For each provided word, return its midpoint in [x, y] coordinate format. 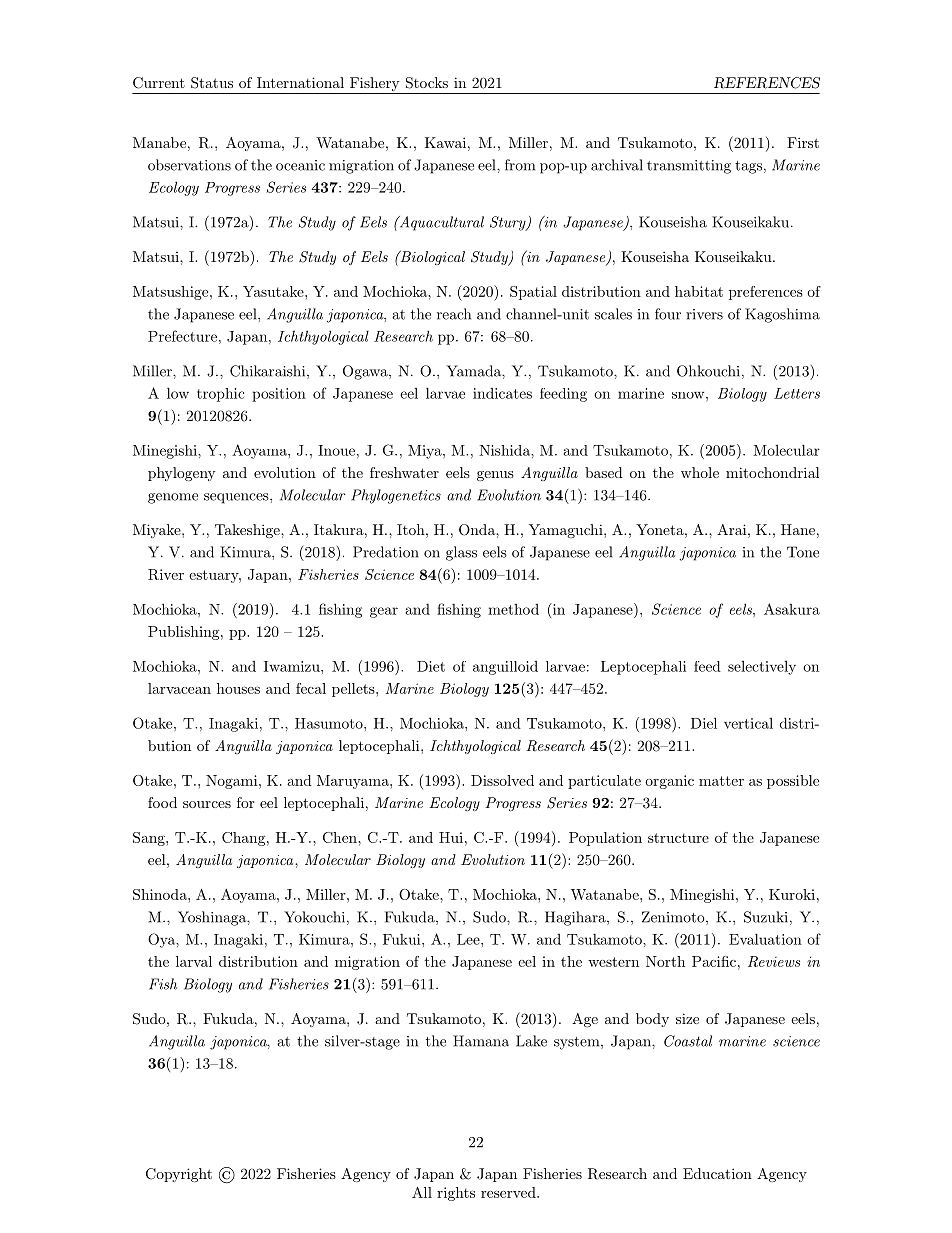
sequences [237, 498]
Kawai [445, 142]
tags [748, 167]
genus [495, 476]
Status [212, 83]
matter [721, 781]
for [245, 802]
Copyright [179, 1175]
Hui [451, 837]
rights [456, 1194]
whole [700, 472]
